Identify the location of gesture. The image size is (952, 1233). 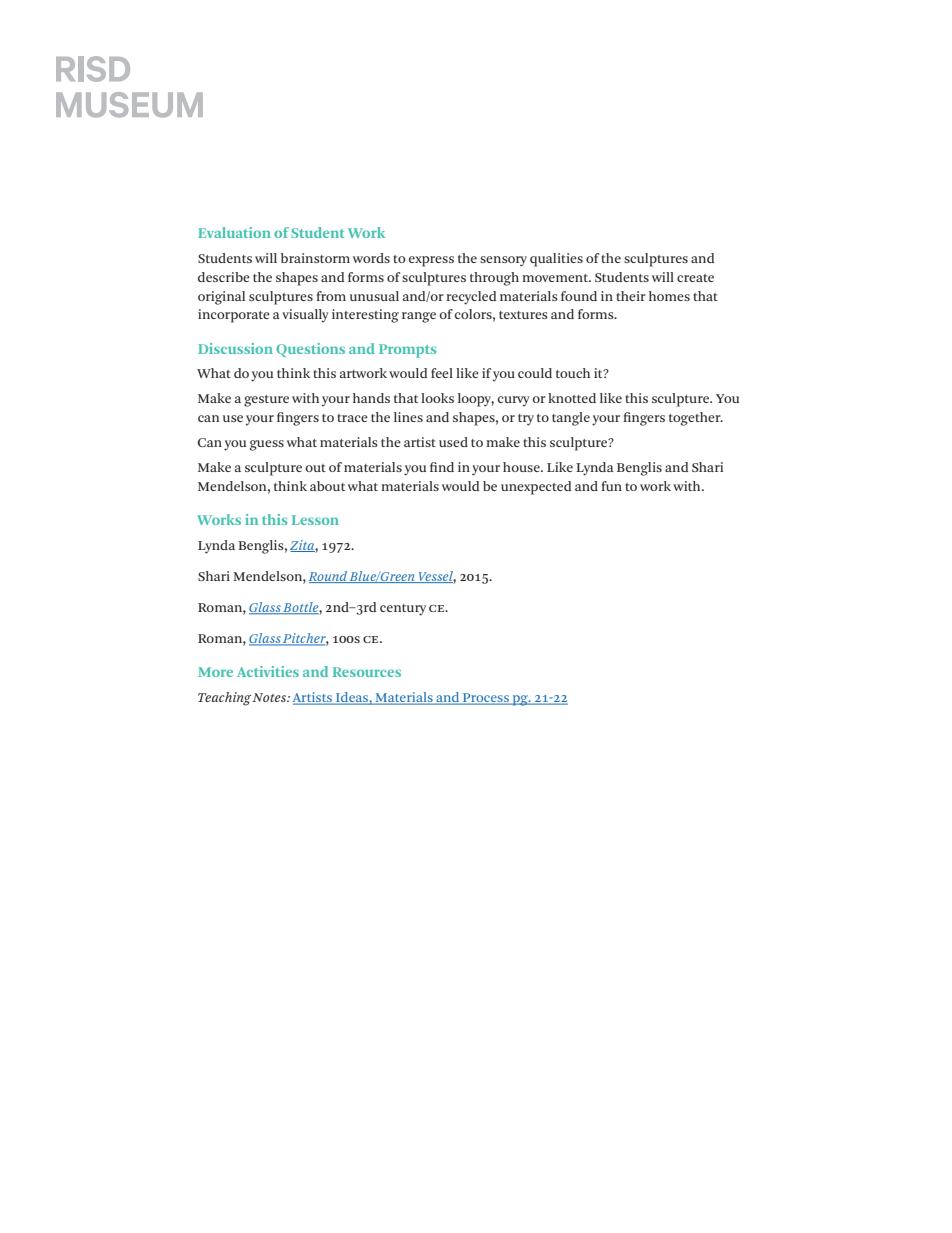
(266, 401).
